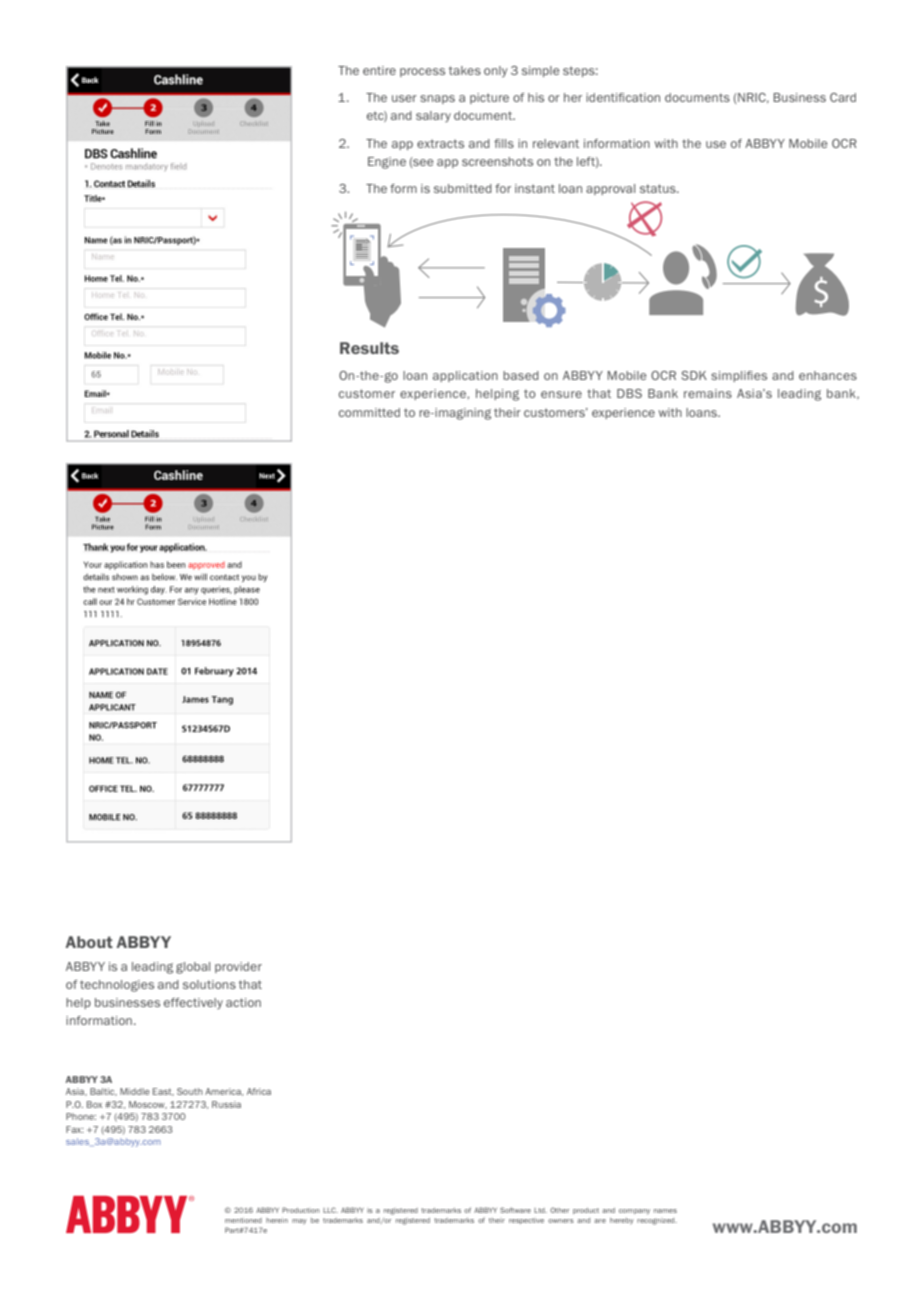 This screenshot has height=1308, width=924. I want to click on committed, so click(369, 412).
